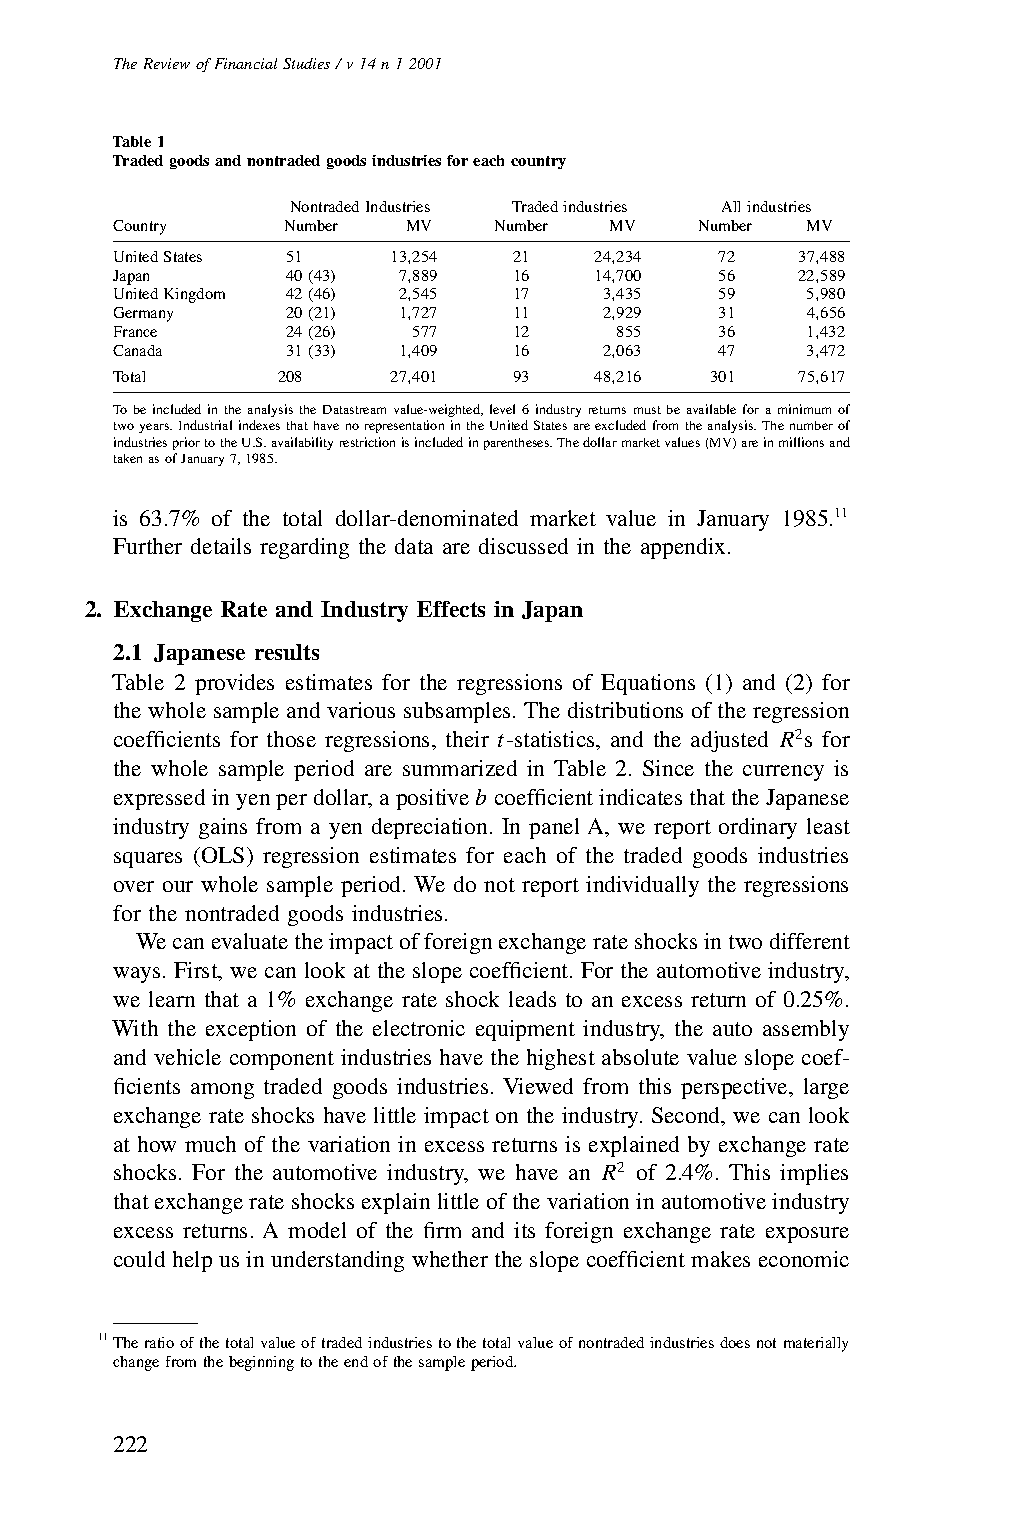 The image size is (1024, 1537). I want to click on available, so click(711, 409).
